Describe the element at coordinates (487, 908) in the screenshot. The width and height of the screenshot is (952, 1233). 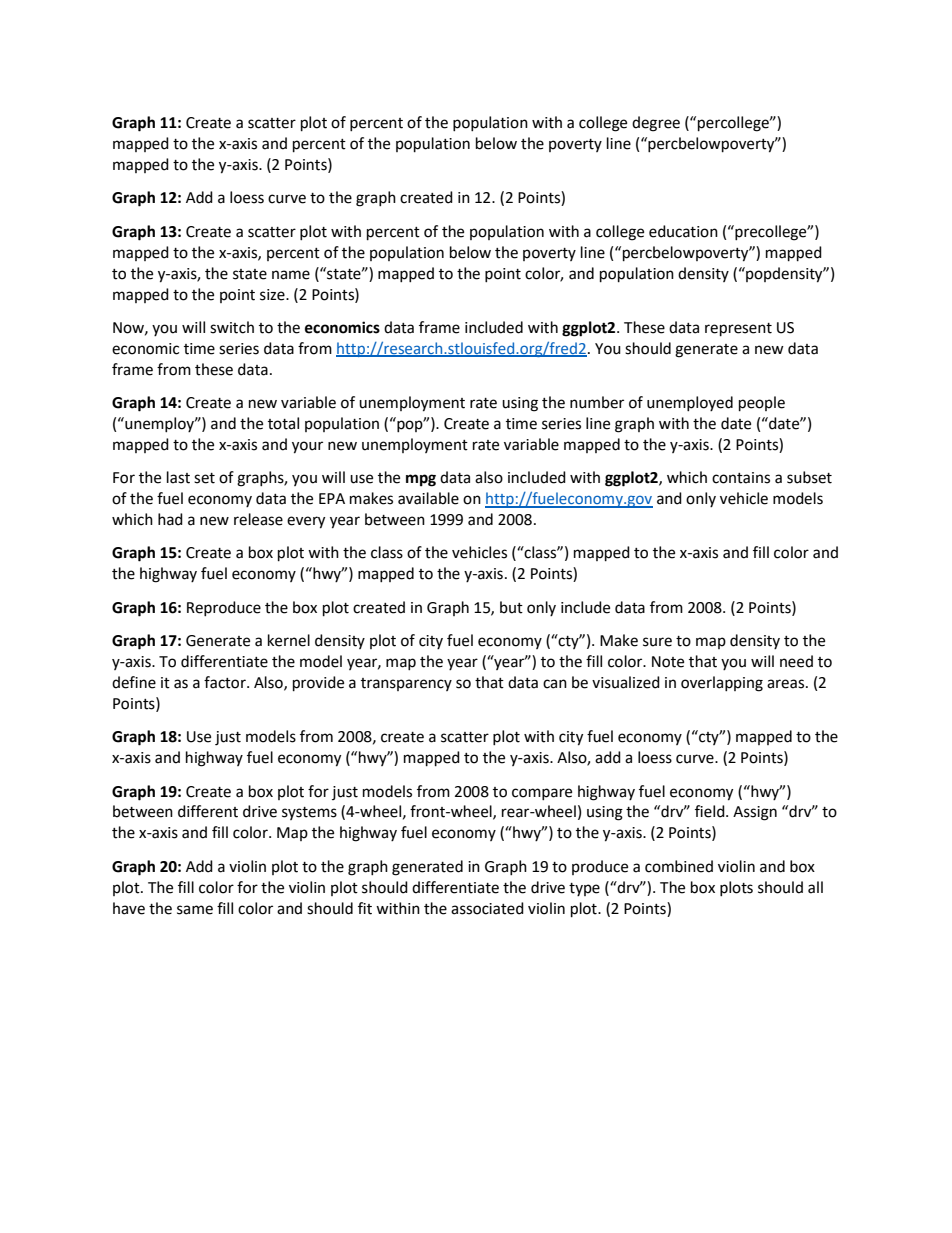
I see `associated` at that location.
